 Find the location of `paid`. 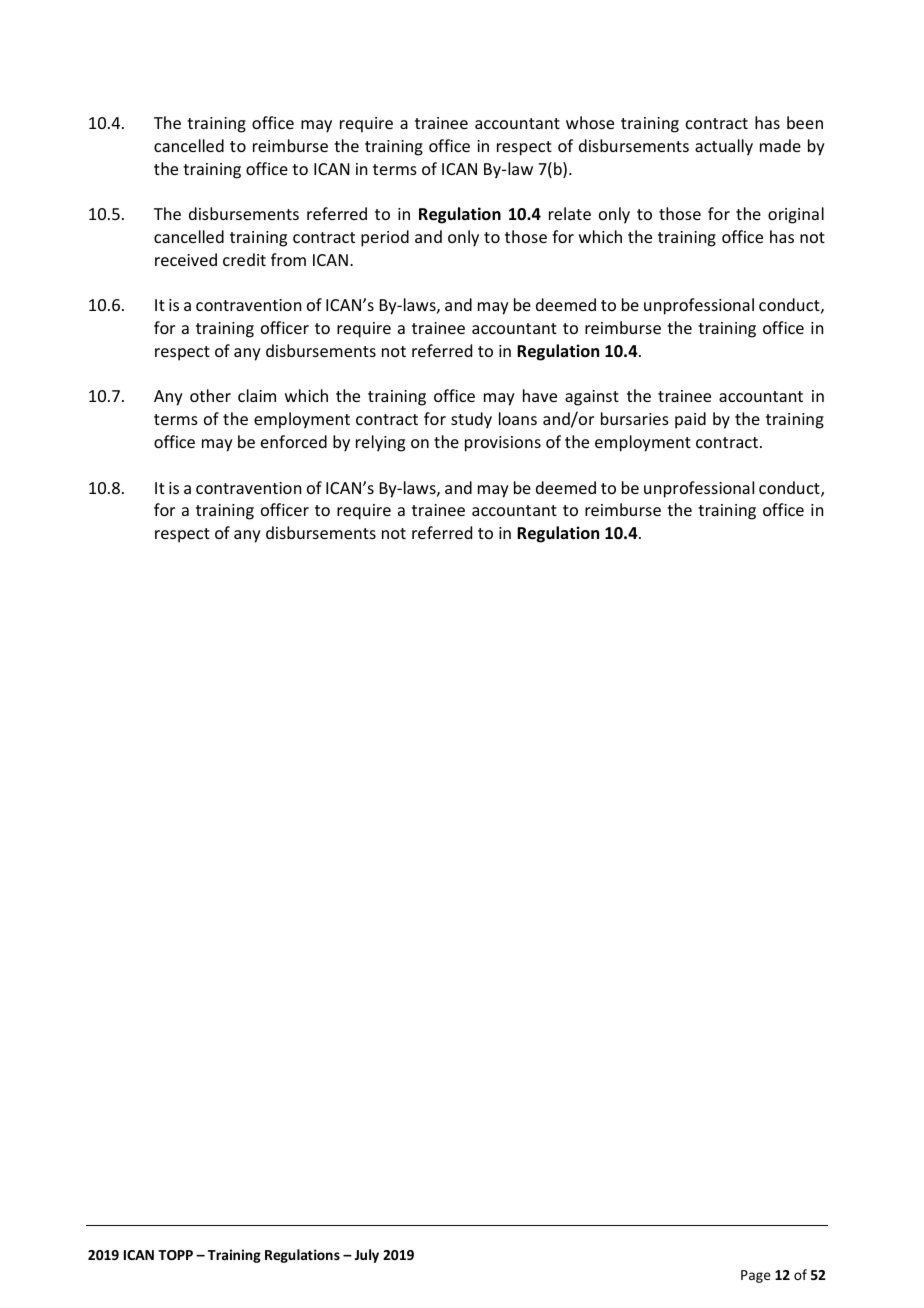

paid is located at coordinates (690, 420).
